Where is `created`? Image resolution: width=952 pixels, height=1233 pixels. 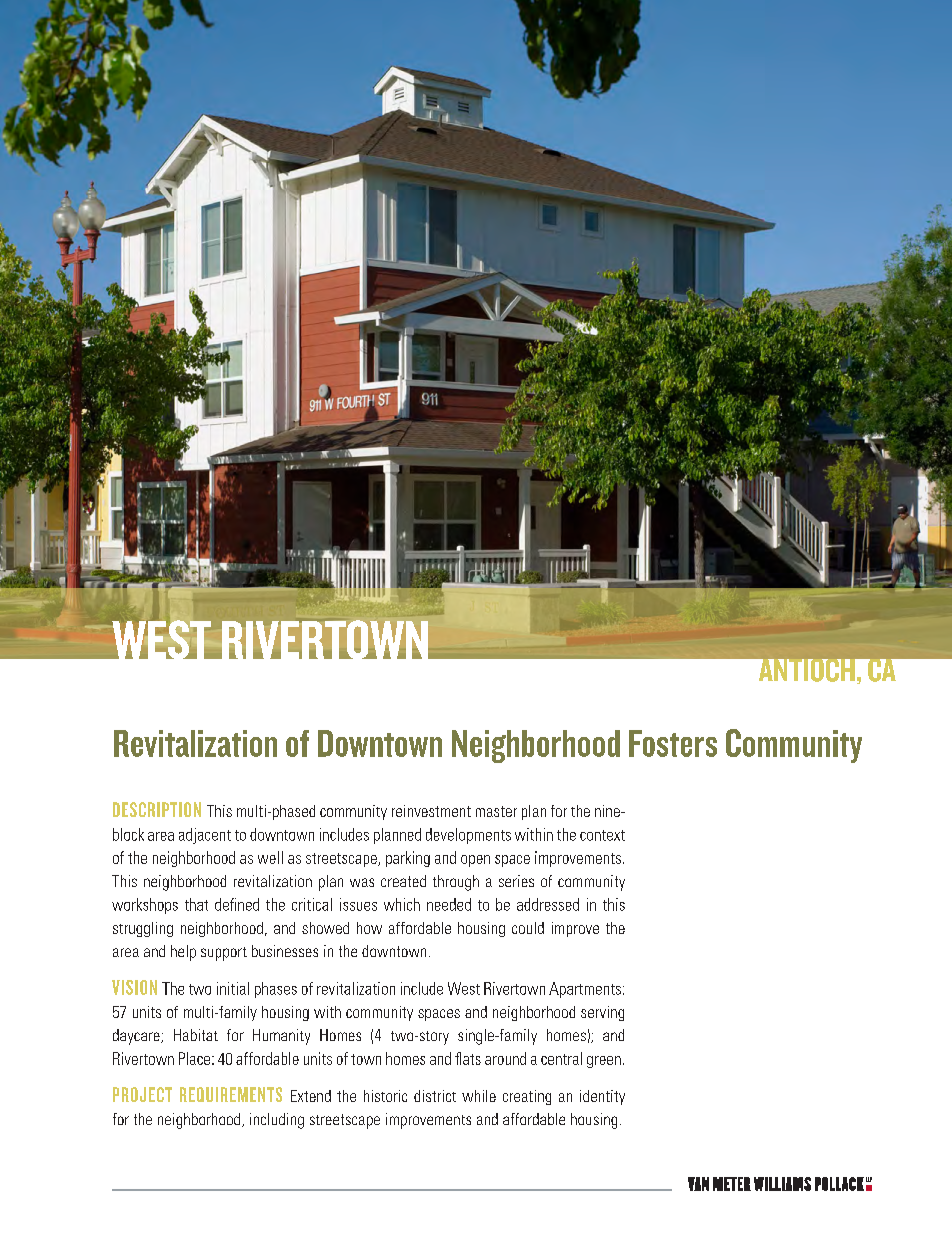
created is located at coordinates (403, 881).
